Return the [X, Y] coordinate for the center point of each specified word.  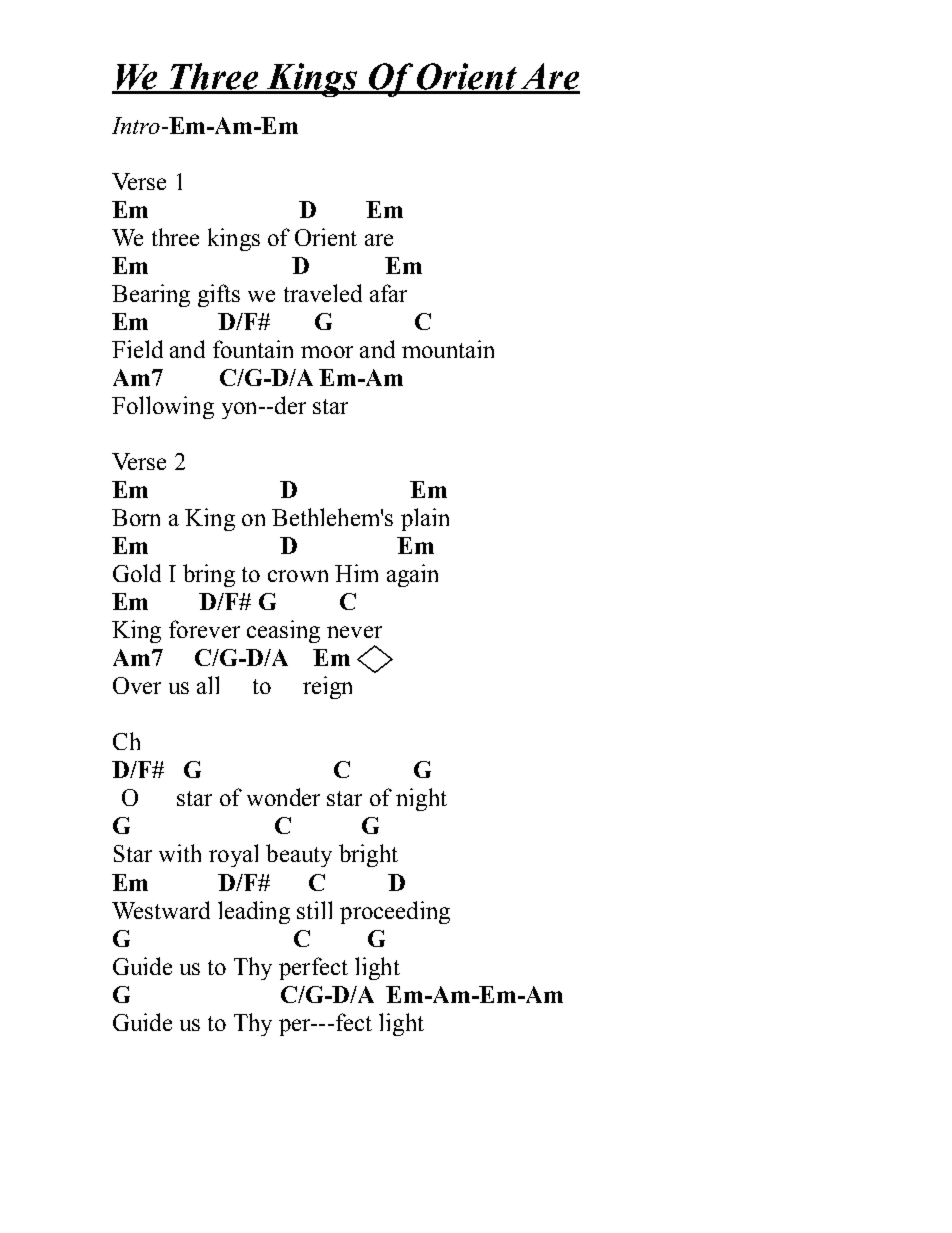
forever [204, 629]
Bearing [151, 295]
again [412, 575]
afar [388, 293]
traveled [323, 293]
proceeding [395, 912]
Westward [161, 910]
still [314, 910]
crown [298, 576]
